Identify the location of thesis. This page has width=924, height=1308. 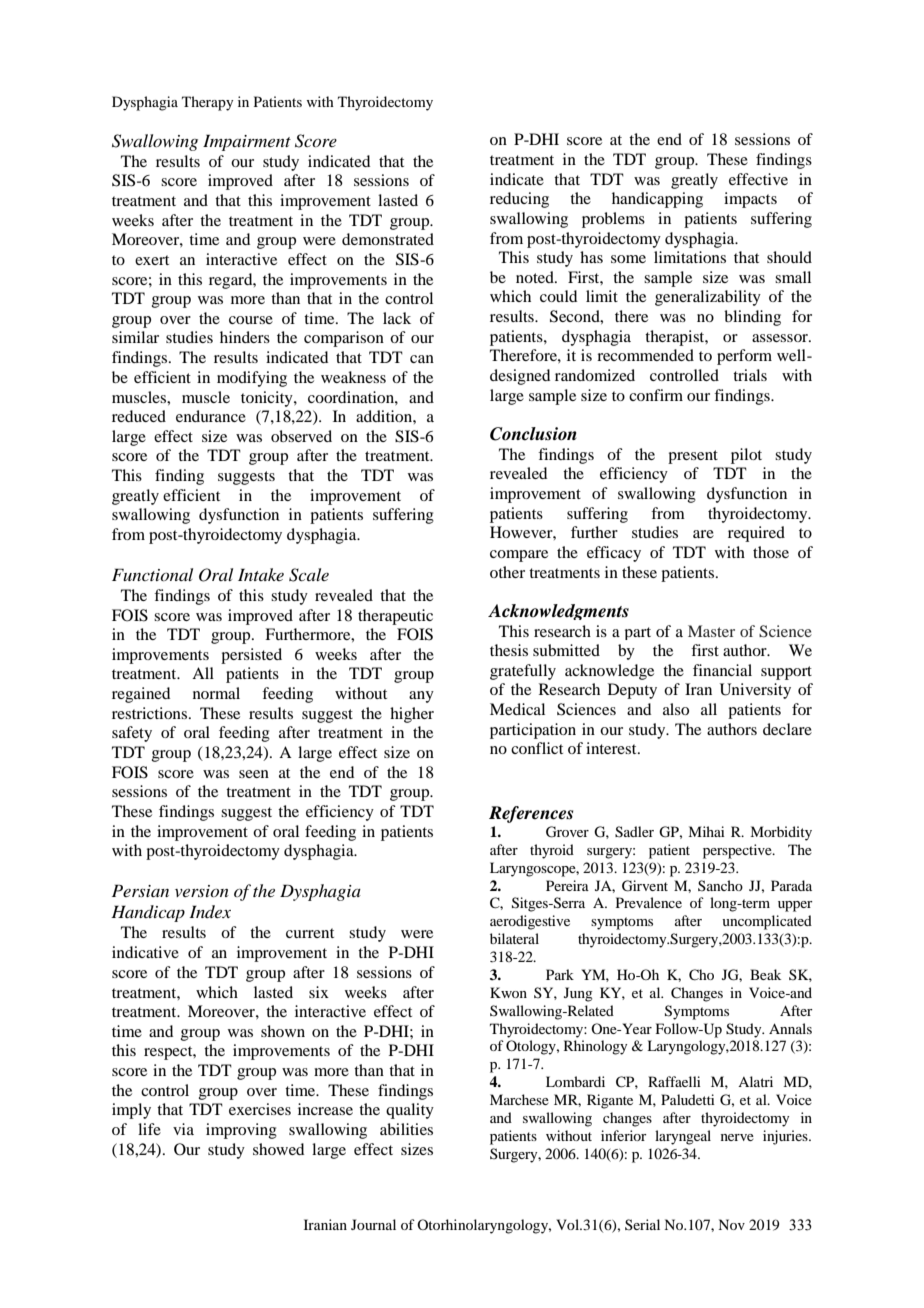
(509, 650).
